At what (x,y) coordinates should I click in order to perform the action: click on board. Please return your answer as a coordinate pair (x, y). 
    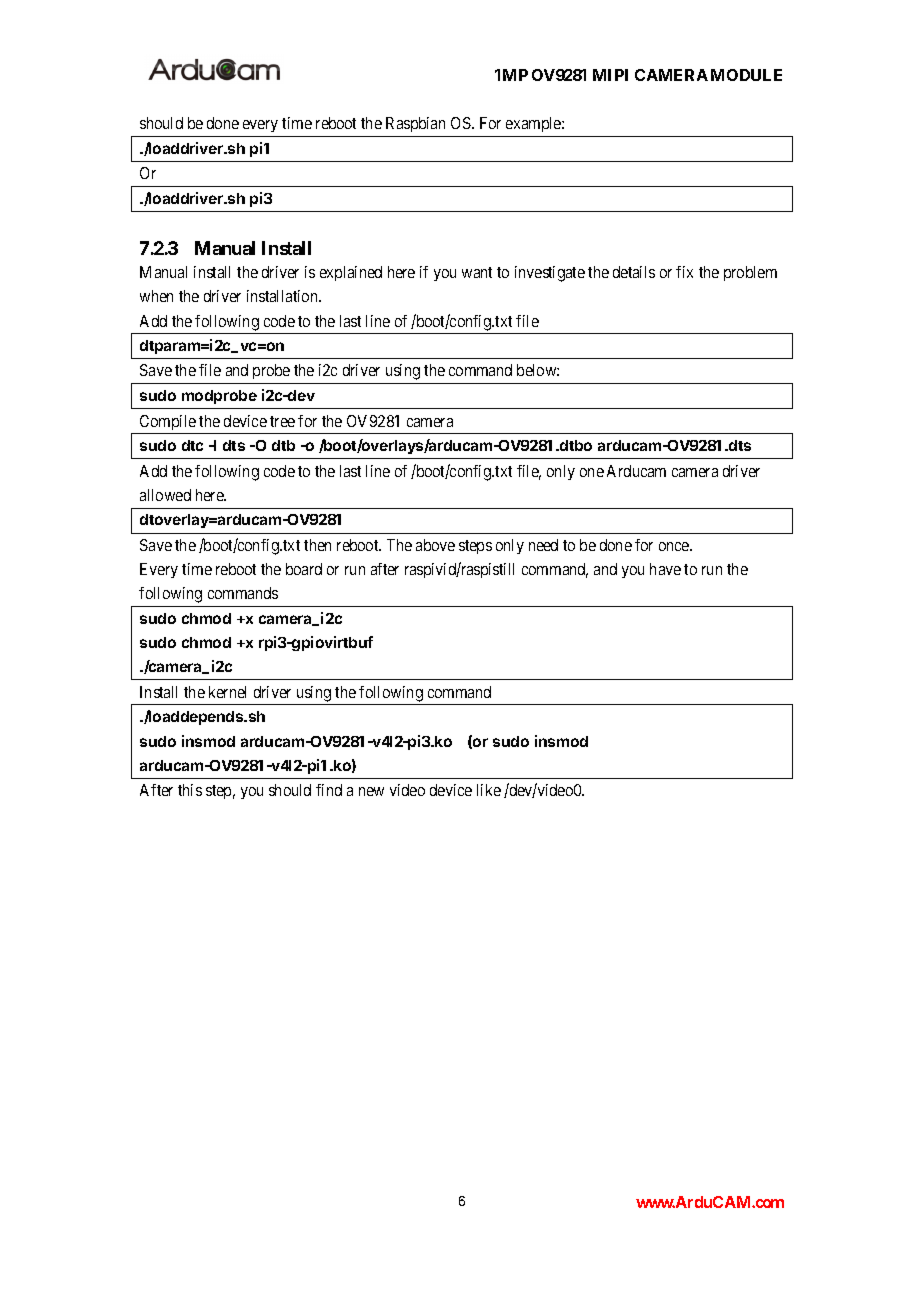
    Looking at the image, I should click on (304, 569).
